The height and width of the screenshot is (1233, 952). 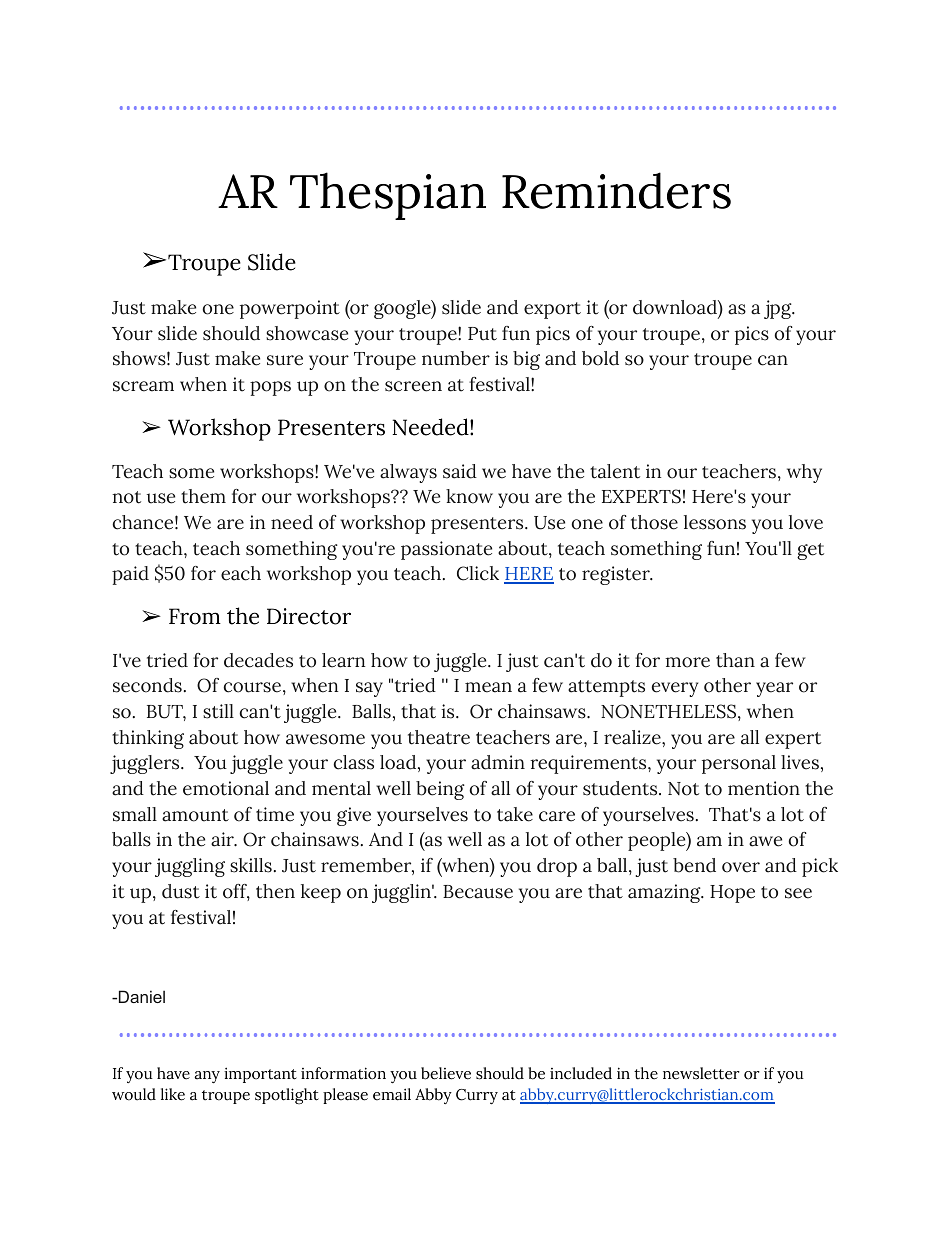 I want to click on any, so click(x=207, y=1077).
